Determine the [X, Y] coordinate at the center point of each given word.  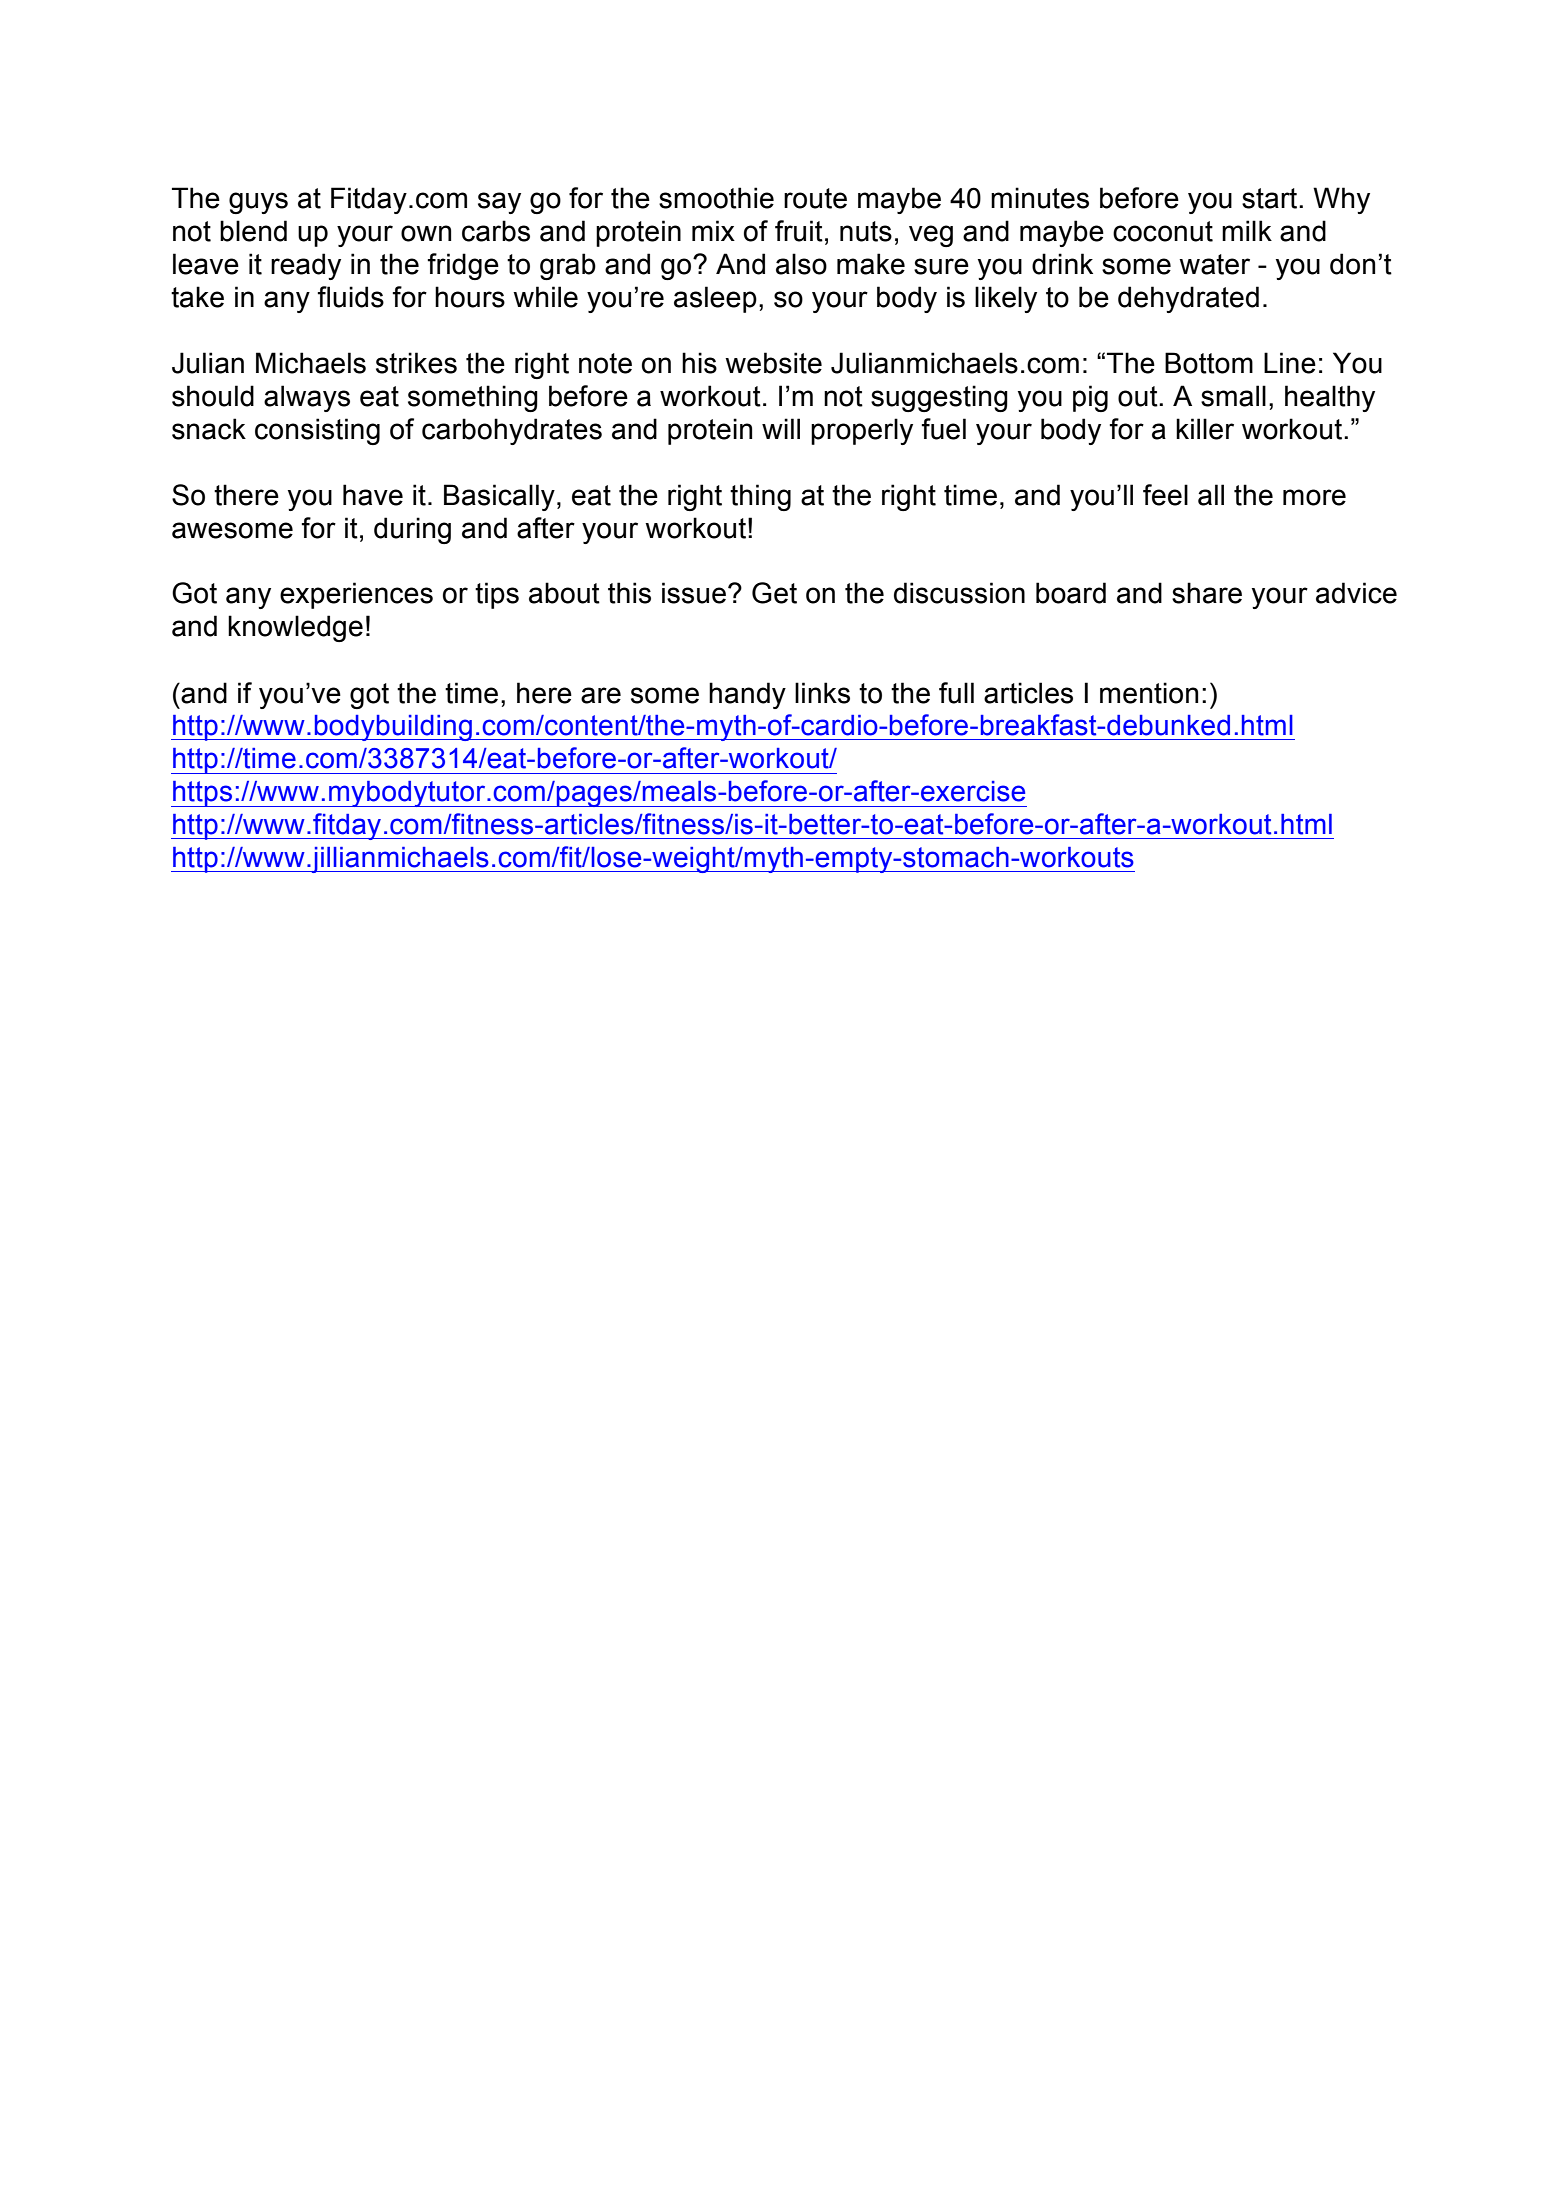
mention [1149, 693]
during [412, 530]
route [815, 198]
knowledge [295, 628]
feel [1165, 495]
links [822, 693]
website [773, 363]
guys [258, 203]
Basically [499, 497]
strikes [416, 363]
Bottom [1209, 363]
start [1271, 198]
